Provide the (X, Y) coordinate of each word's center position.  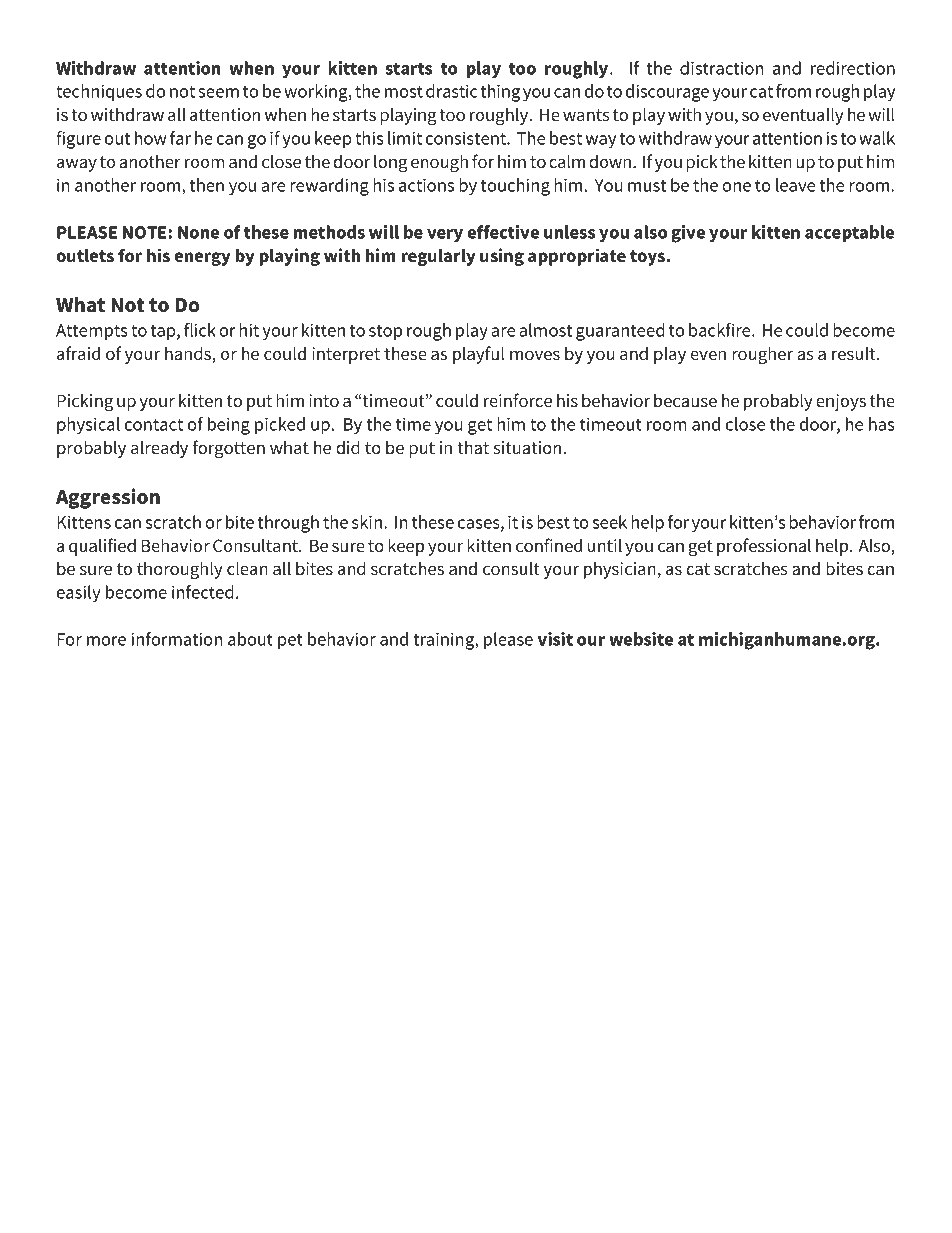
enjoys (841, 402)
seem (218, 93)
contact (154, 425)
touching (515, 187)
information (177, 639)
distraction (721, 68)
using (502, 257)
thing (500, 93)
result (855, 353)
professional (764, 547)
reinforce (518, 400)
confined (549, 545)
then (207, 185)
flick (200, 330)
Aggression (108, 498)
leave (795, 185)
